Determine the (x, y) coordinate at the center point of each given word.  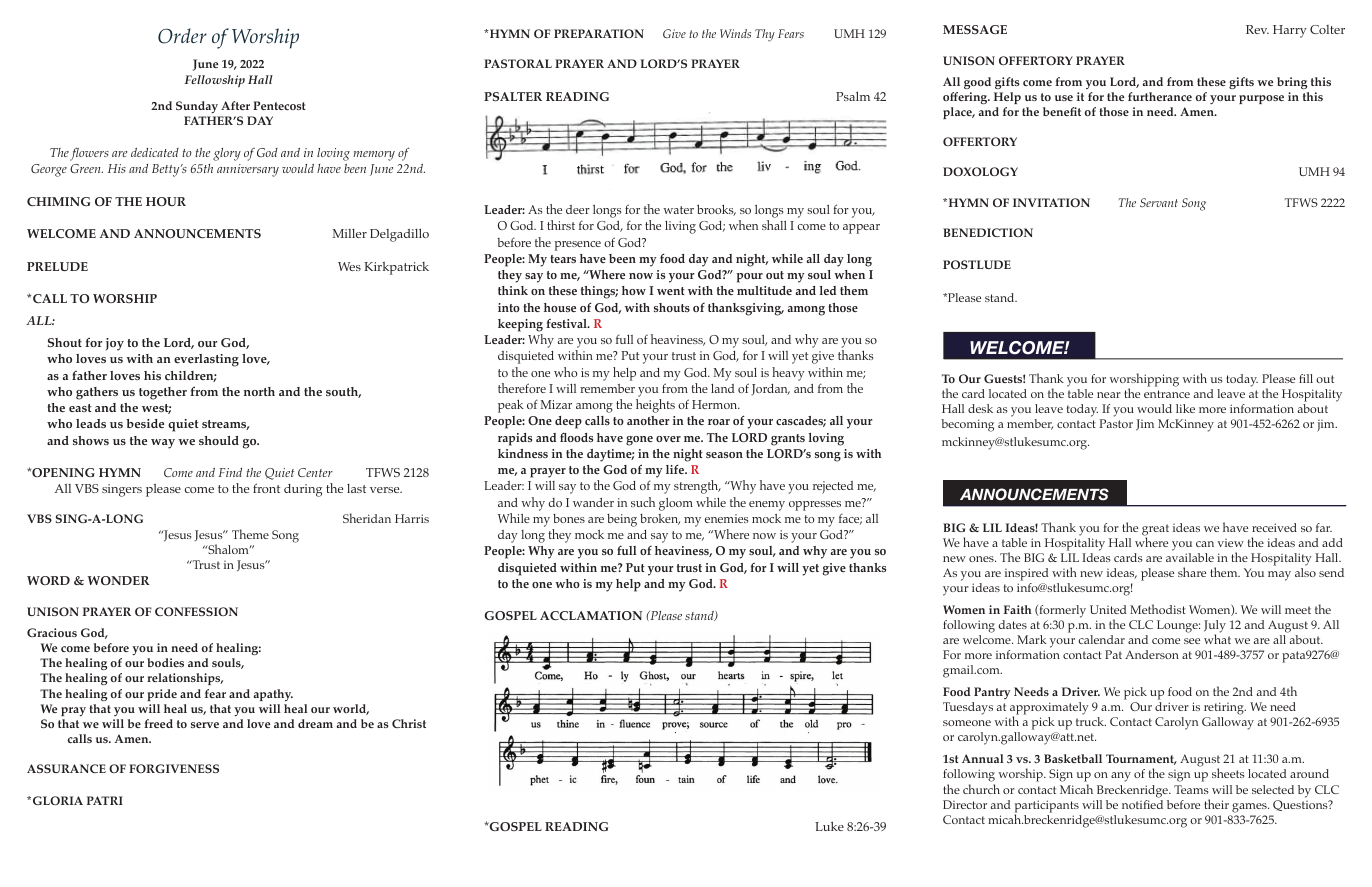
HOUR (166, 201)
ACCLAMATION (591, 615)
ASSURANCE (66, 768)
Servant (1159, 202)
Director (965, 804)
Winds (735, 33)
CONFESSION (196, 611)
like (1185, 408)
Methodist (1158, 609)
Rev (1257, 29)
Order (182, 36)
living (680, 227)
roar (719, 422)
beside (145, 423)
